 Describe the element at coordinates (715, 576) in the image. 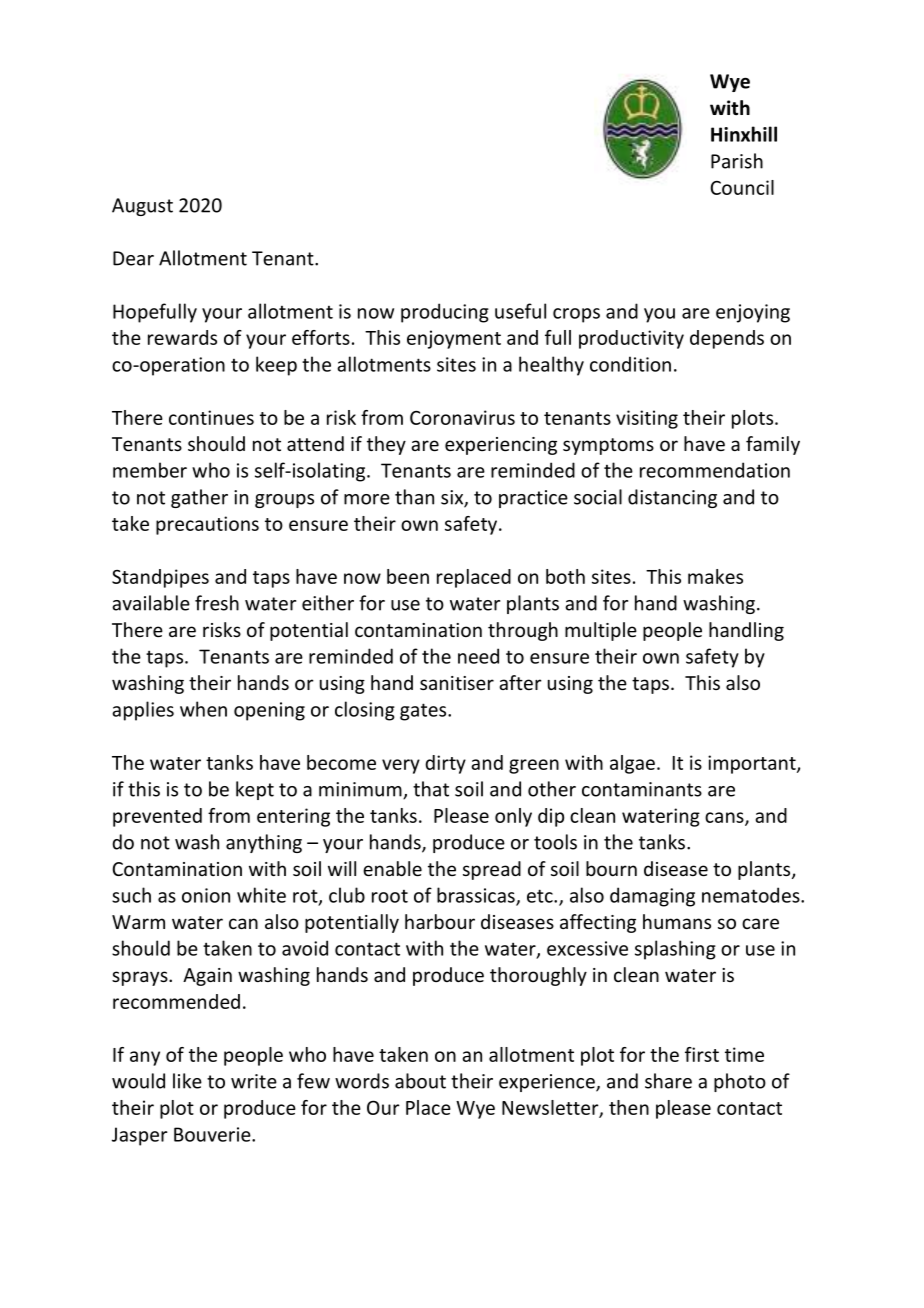

I see `makes` at that location.
